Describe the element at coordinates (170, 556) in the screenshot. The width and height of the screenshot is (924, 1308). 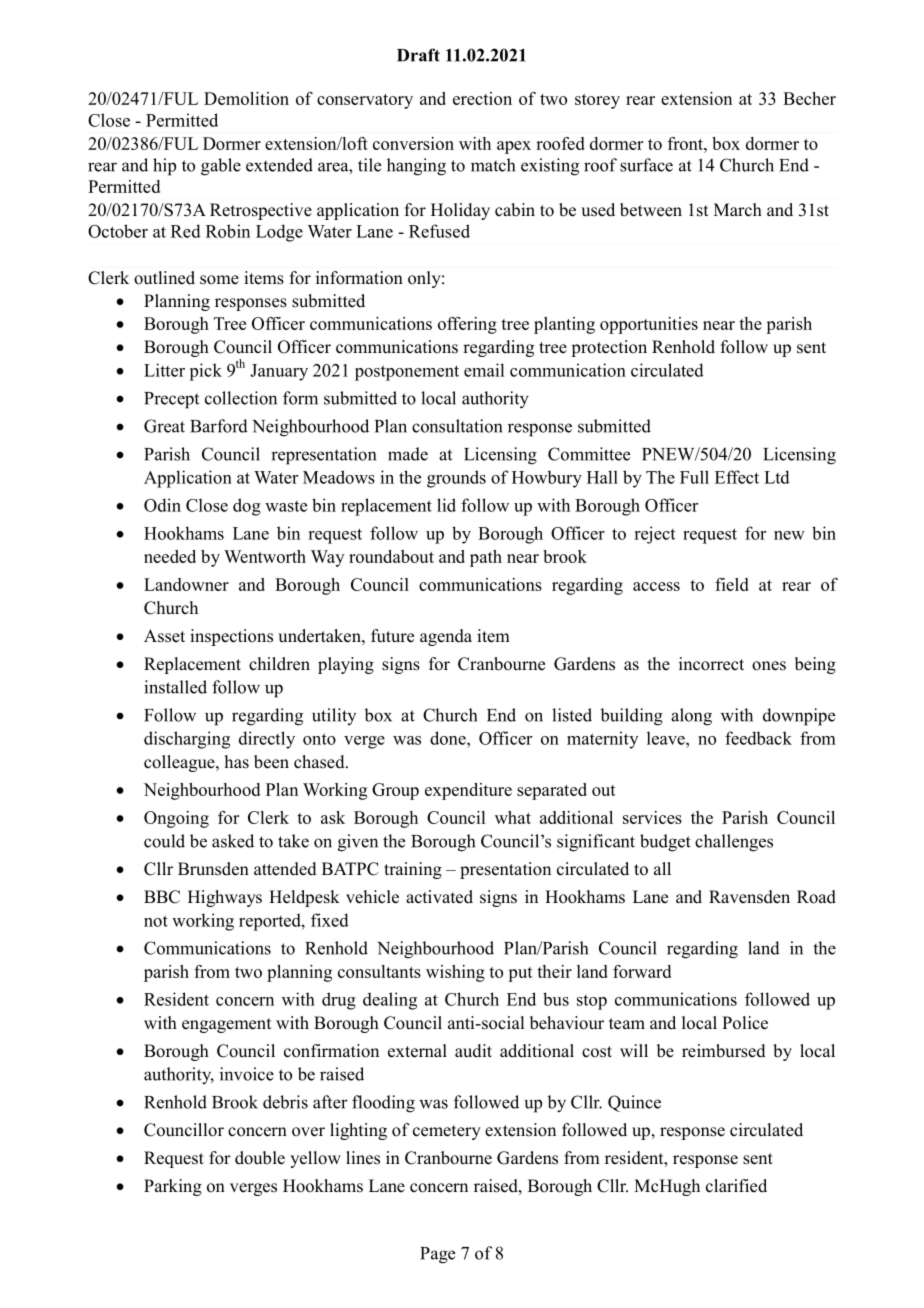
I see `needed` at that location.
